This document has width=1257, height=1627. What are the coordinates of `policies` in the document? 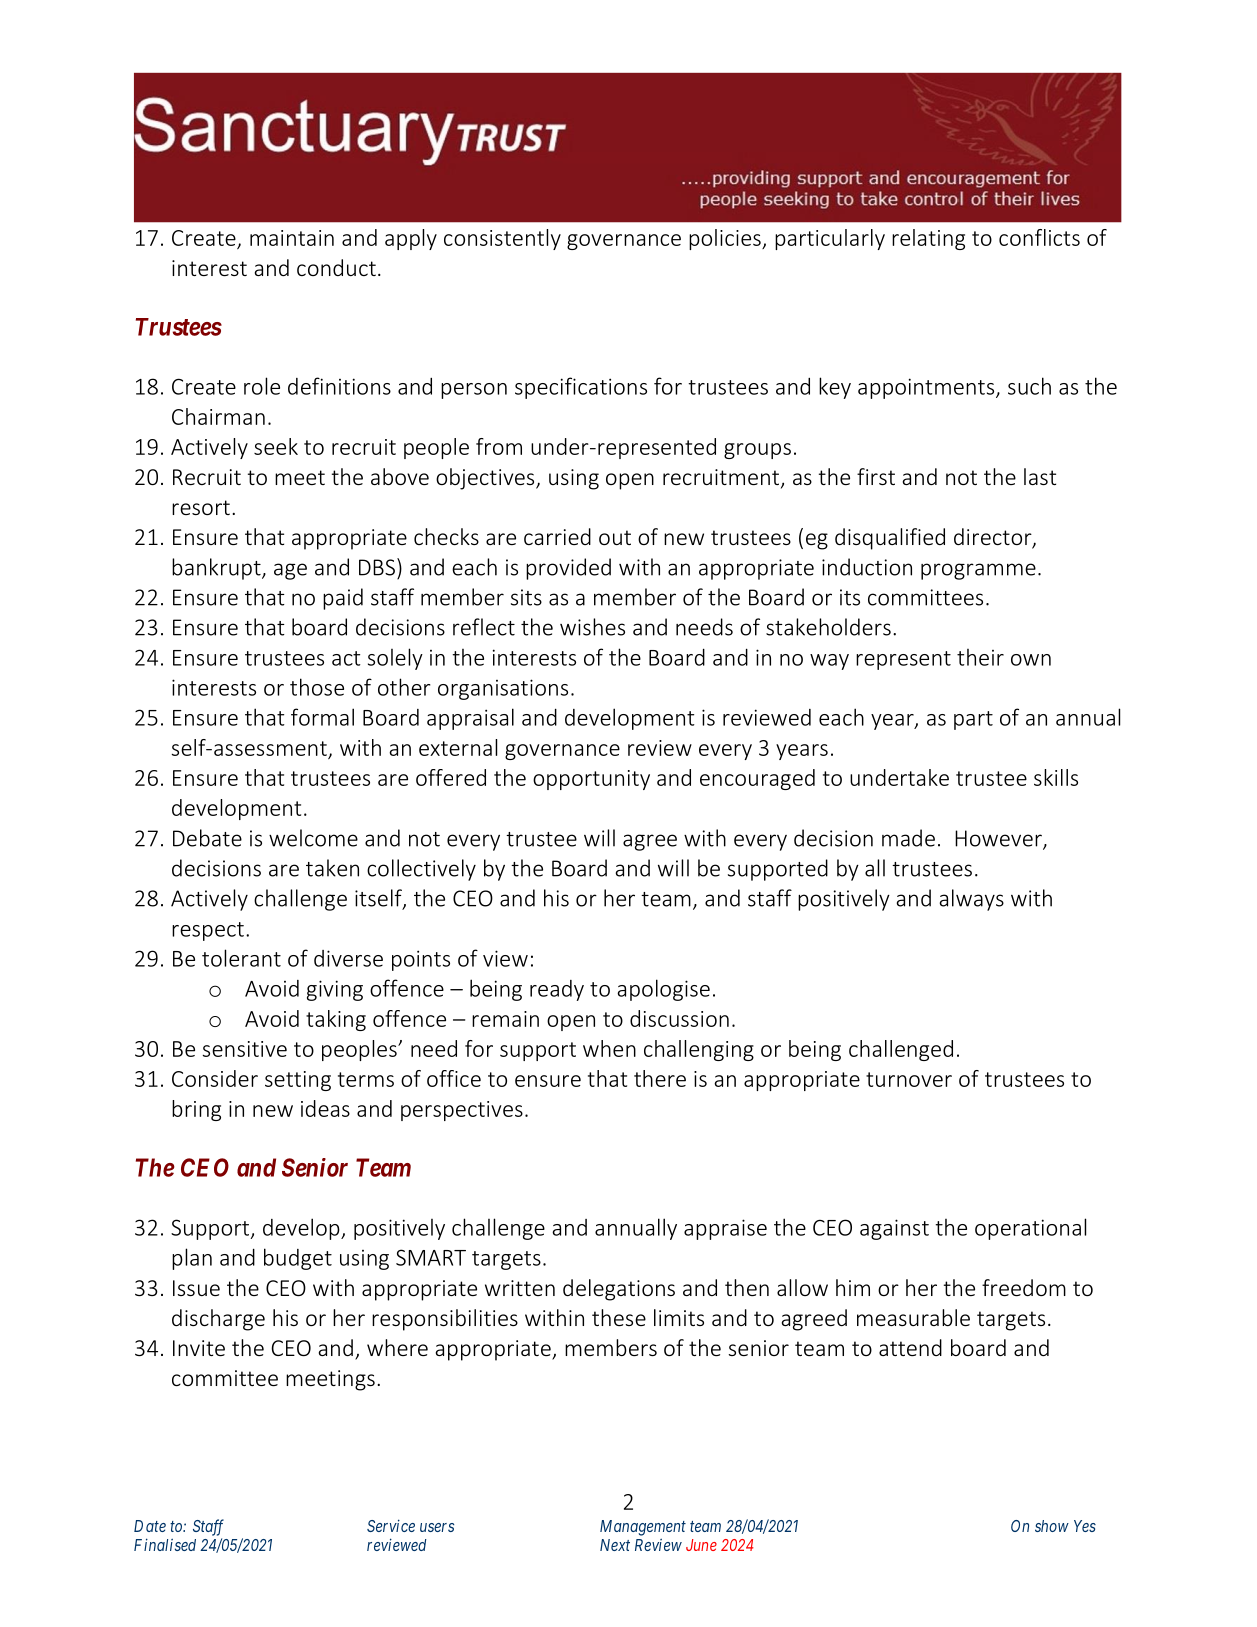 It's located at (726, 239).
